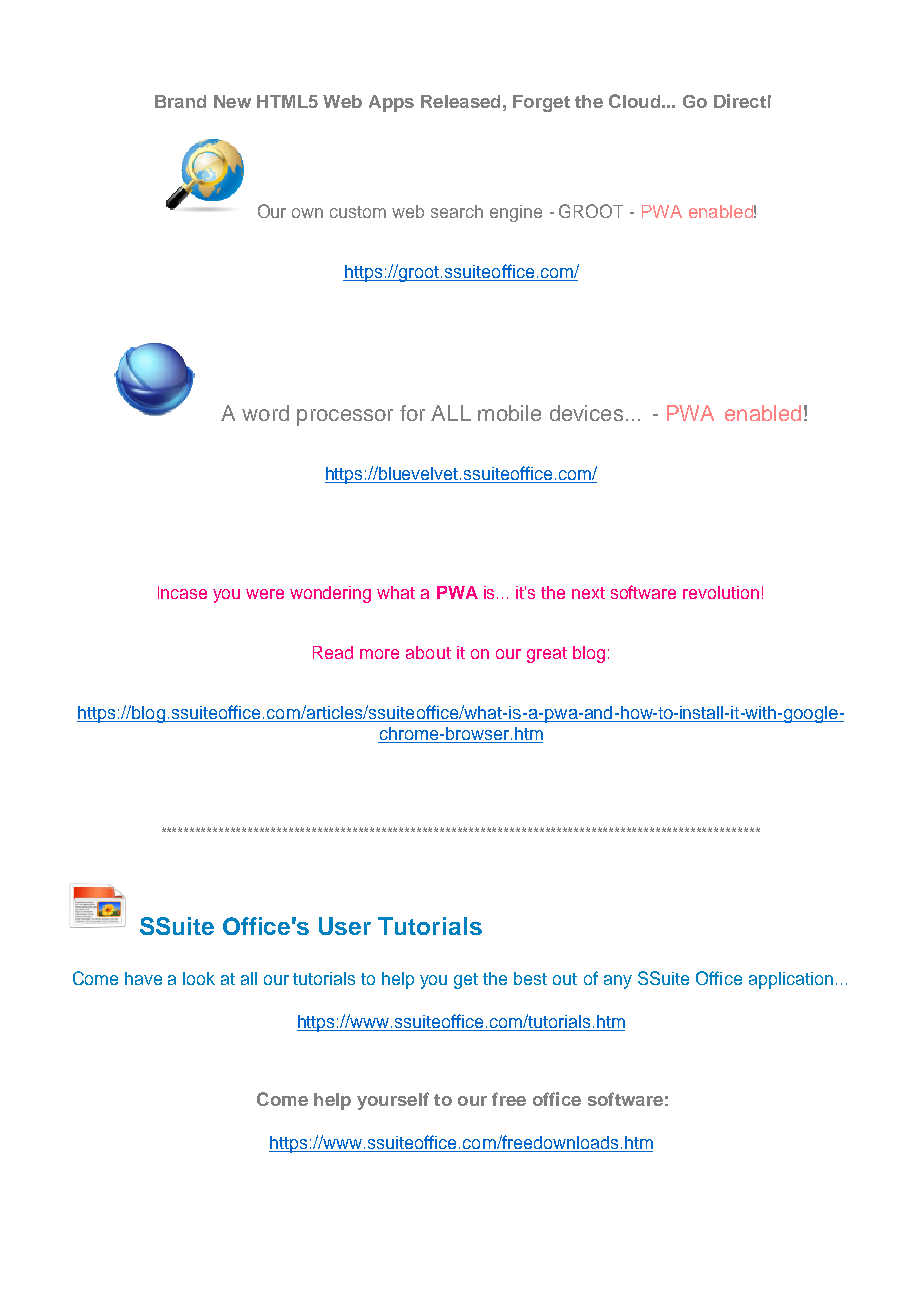  Describe the element at coordinates (721, 592) in the image. I see `revolution` at that location.
